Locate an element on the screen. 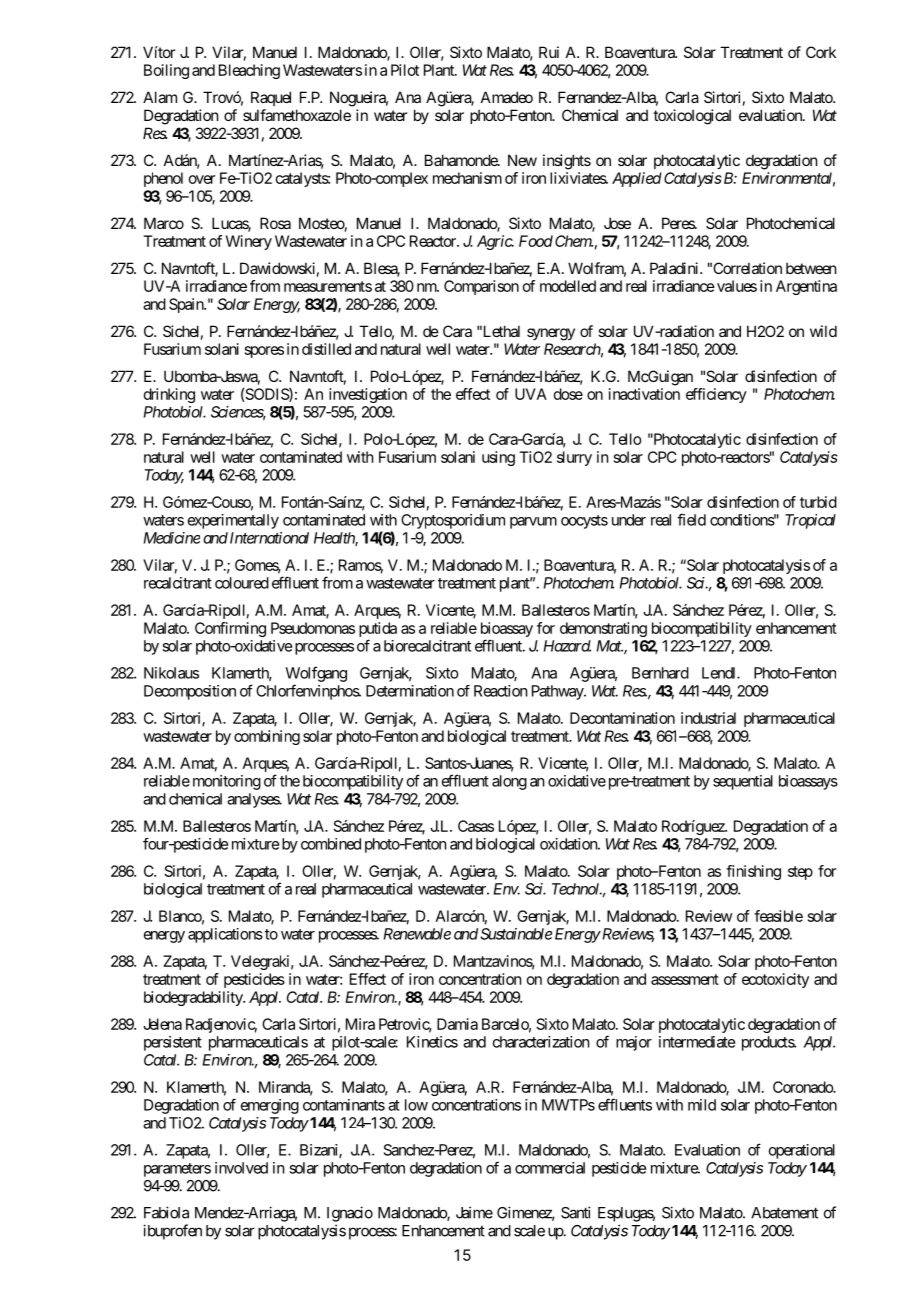 This screenshot has width=924, height=1308. involved is located at coordinates (241, 1168).
